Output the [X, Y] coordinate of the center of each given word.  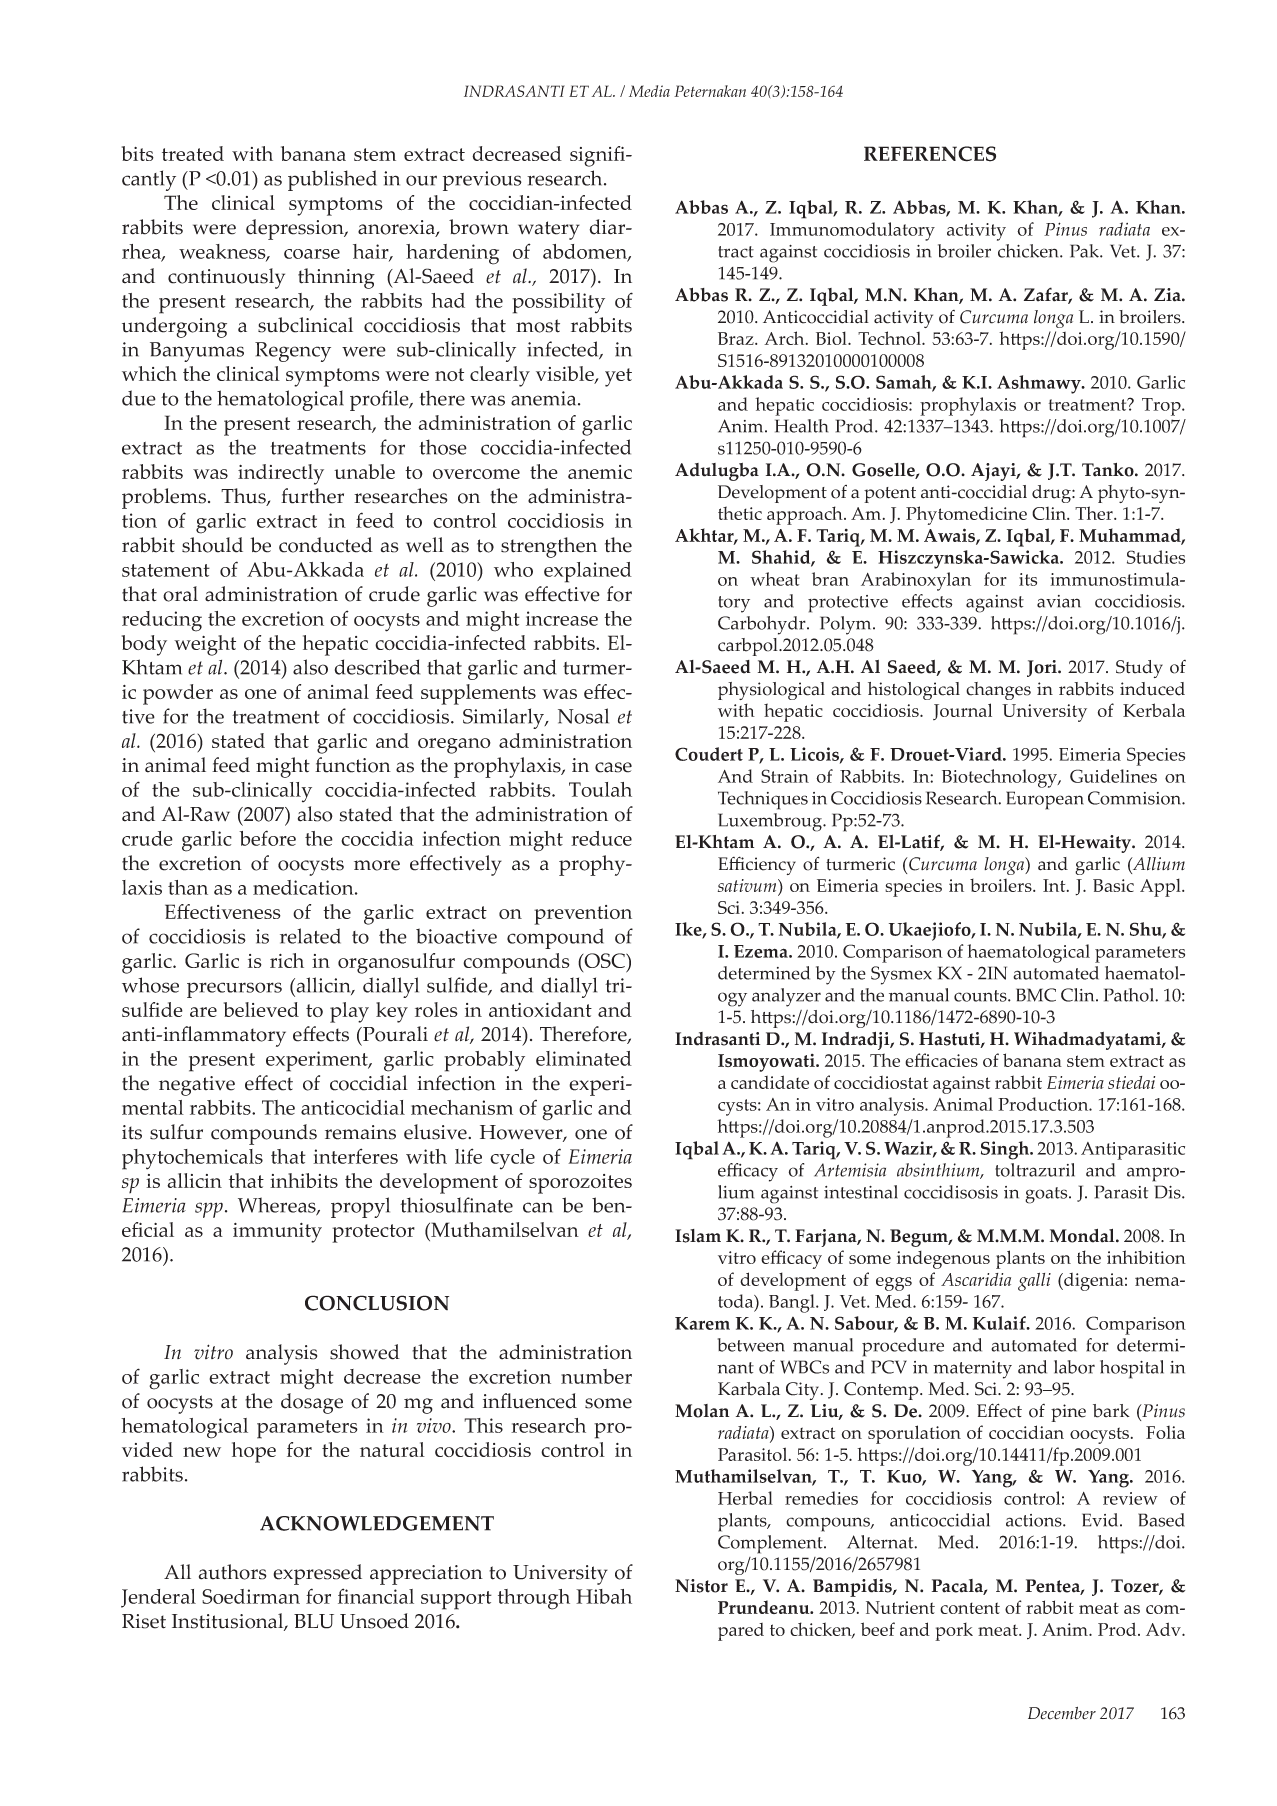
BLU [314, 1621]
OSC [605, 962]
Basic [1113, 885]
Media [649, 91]
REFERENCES [930, 154]
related [310, 936]
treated [193, 153]
